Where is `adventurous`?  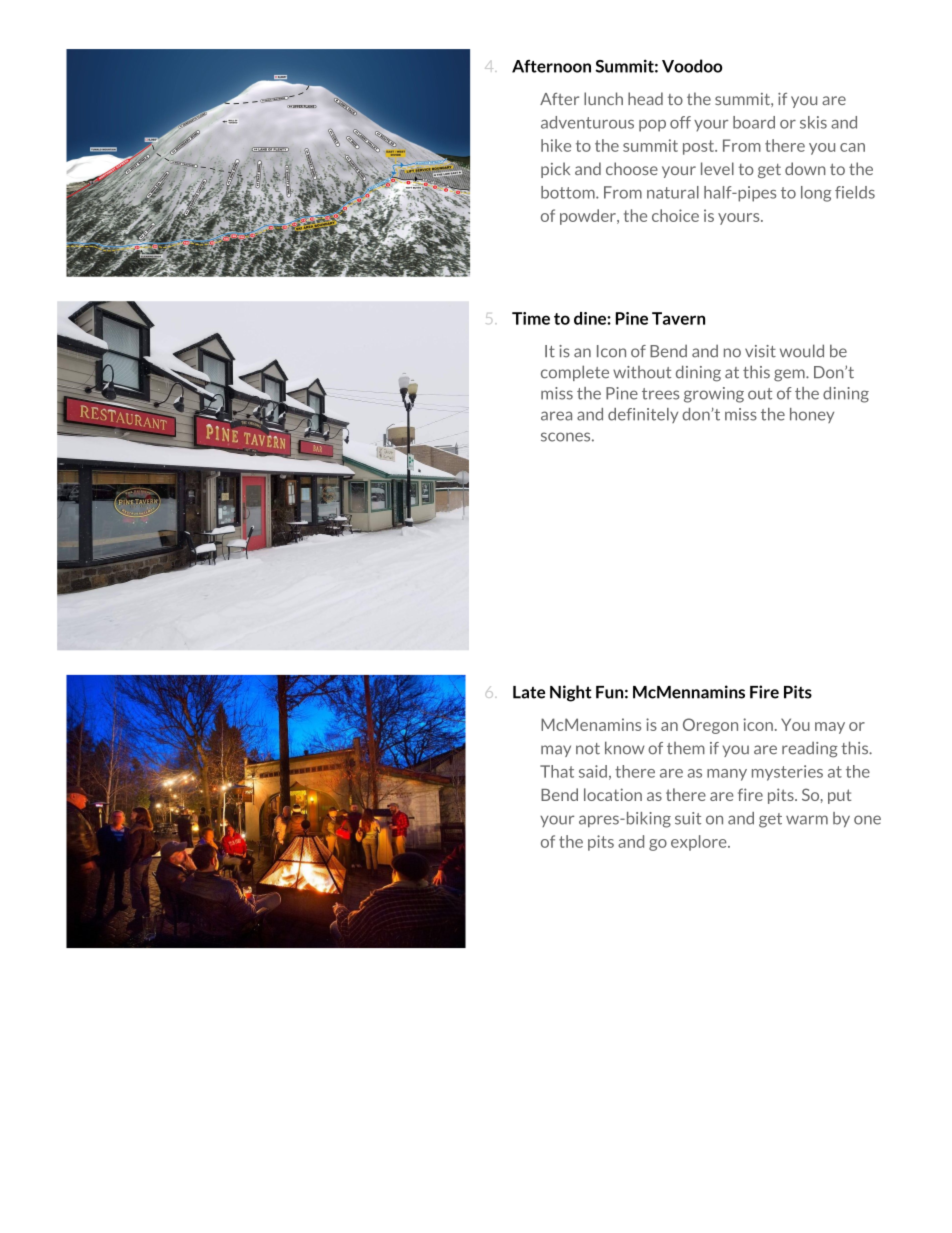
adventurous is located at coordinates (587, 122).
